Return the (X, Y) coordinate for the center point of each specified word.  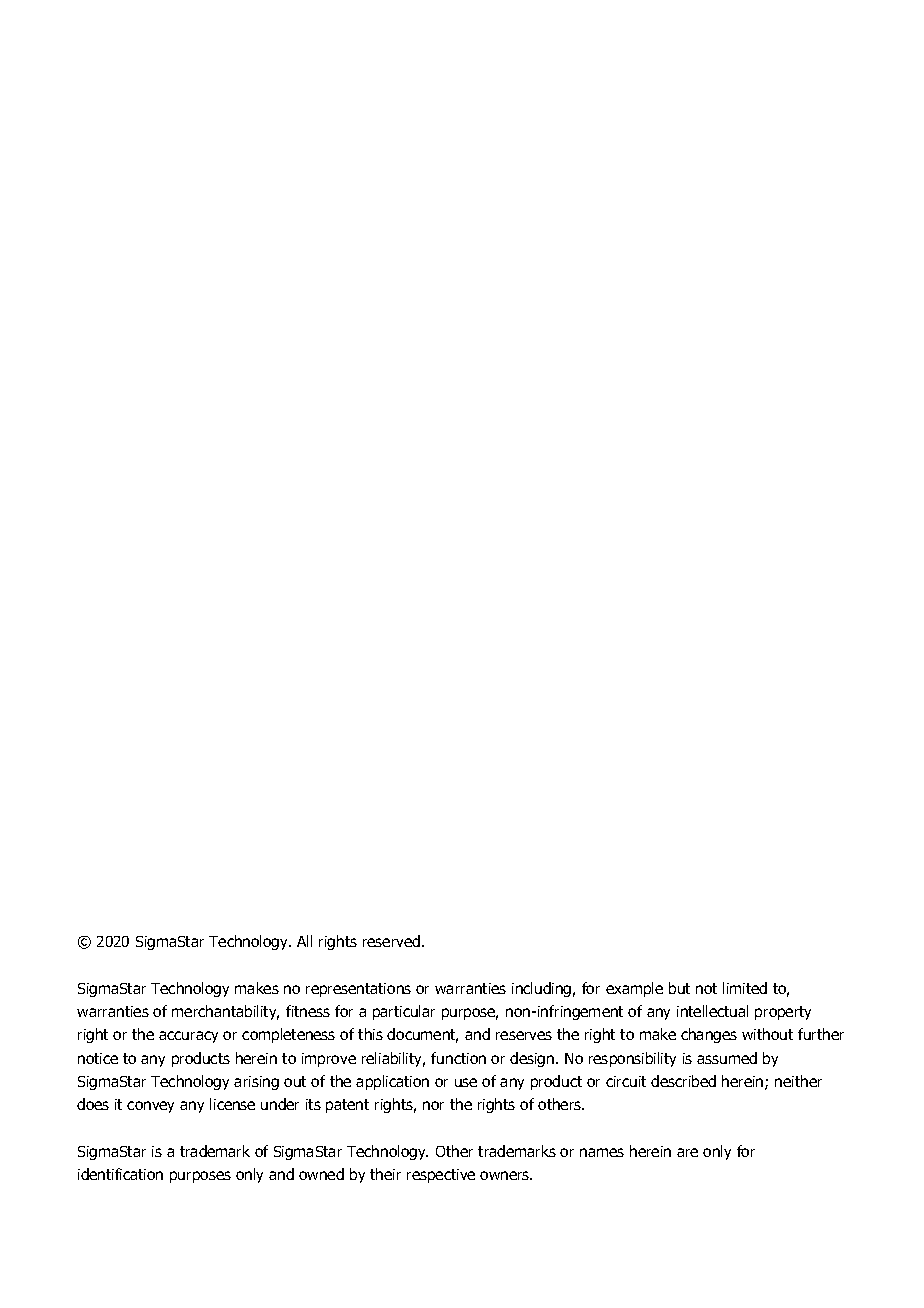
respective (441, 1176)
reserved (391, 941)
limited (745, 988)
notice (98, 1058)
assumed (727, 1058)
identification (120, 1174)
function (458, 1058)
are (687, 1152)
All (304, 941)
